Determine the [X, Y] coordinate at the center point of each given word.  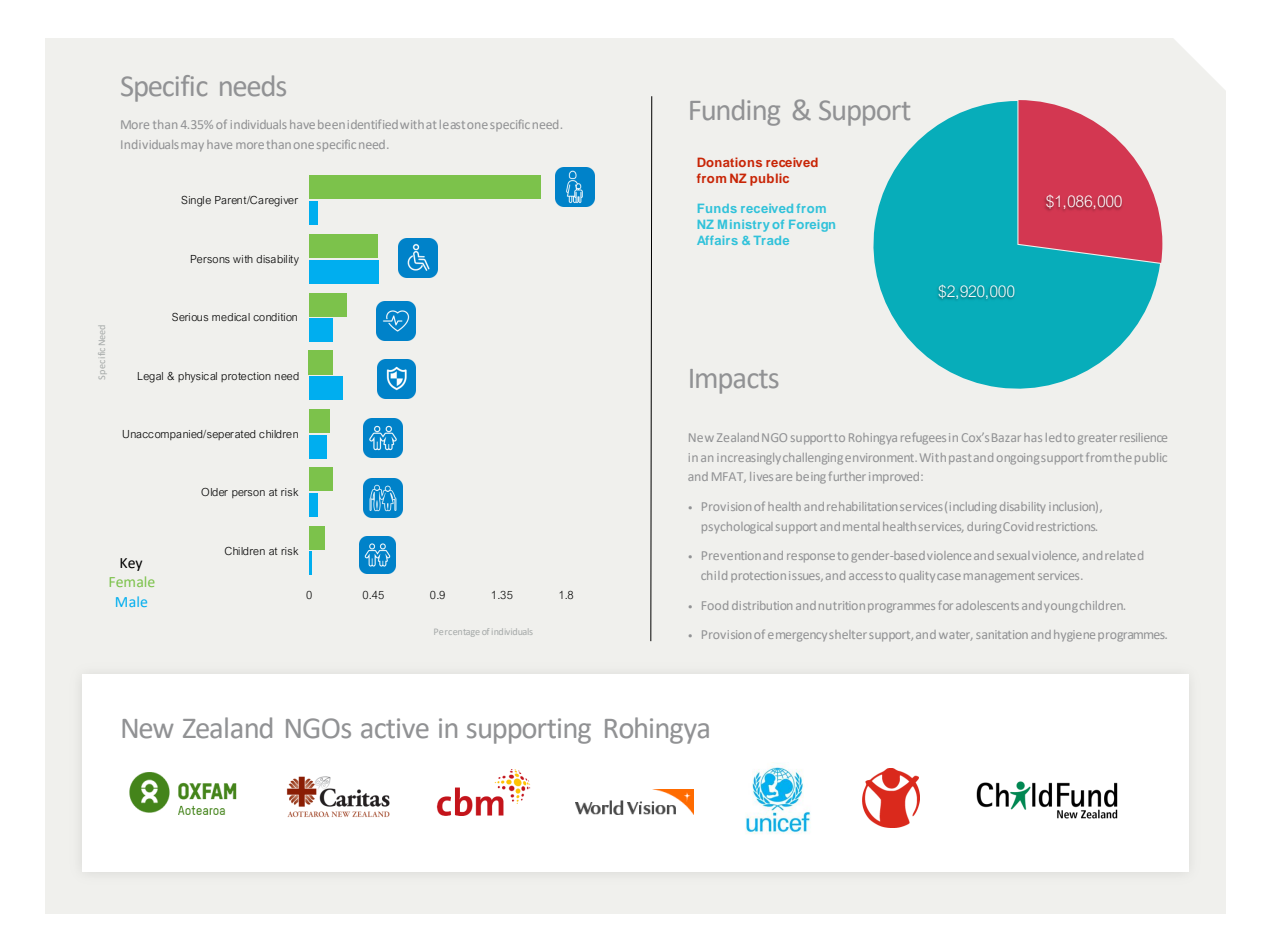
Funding [735, 112]
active [395, 728]
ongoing [1018, 459]
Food [715, 605]
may [192, 147]
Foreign [812, 226]
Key [131, 564]
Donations [729, 162]
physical [197, 377]
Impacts [734, 381]
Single [196, 201]
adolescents [987, 605]
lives [761, 476]
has [1033, 437]
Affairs [717, 240]
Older [214, 492]
